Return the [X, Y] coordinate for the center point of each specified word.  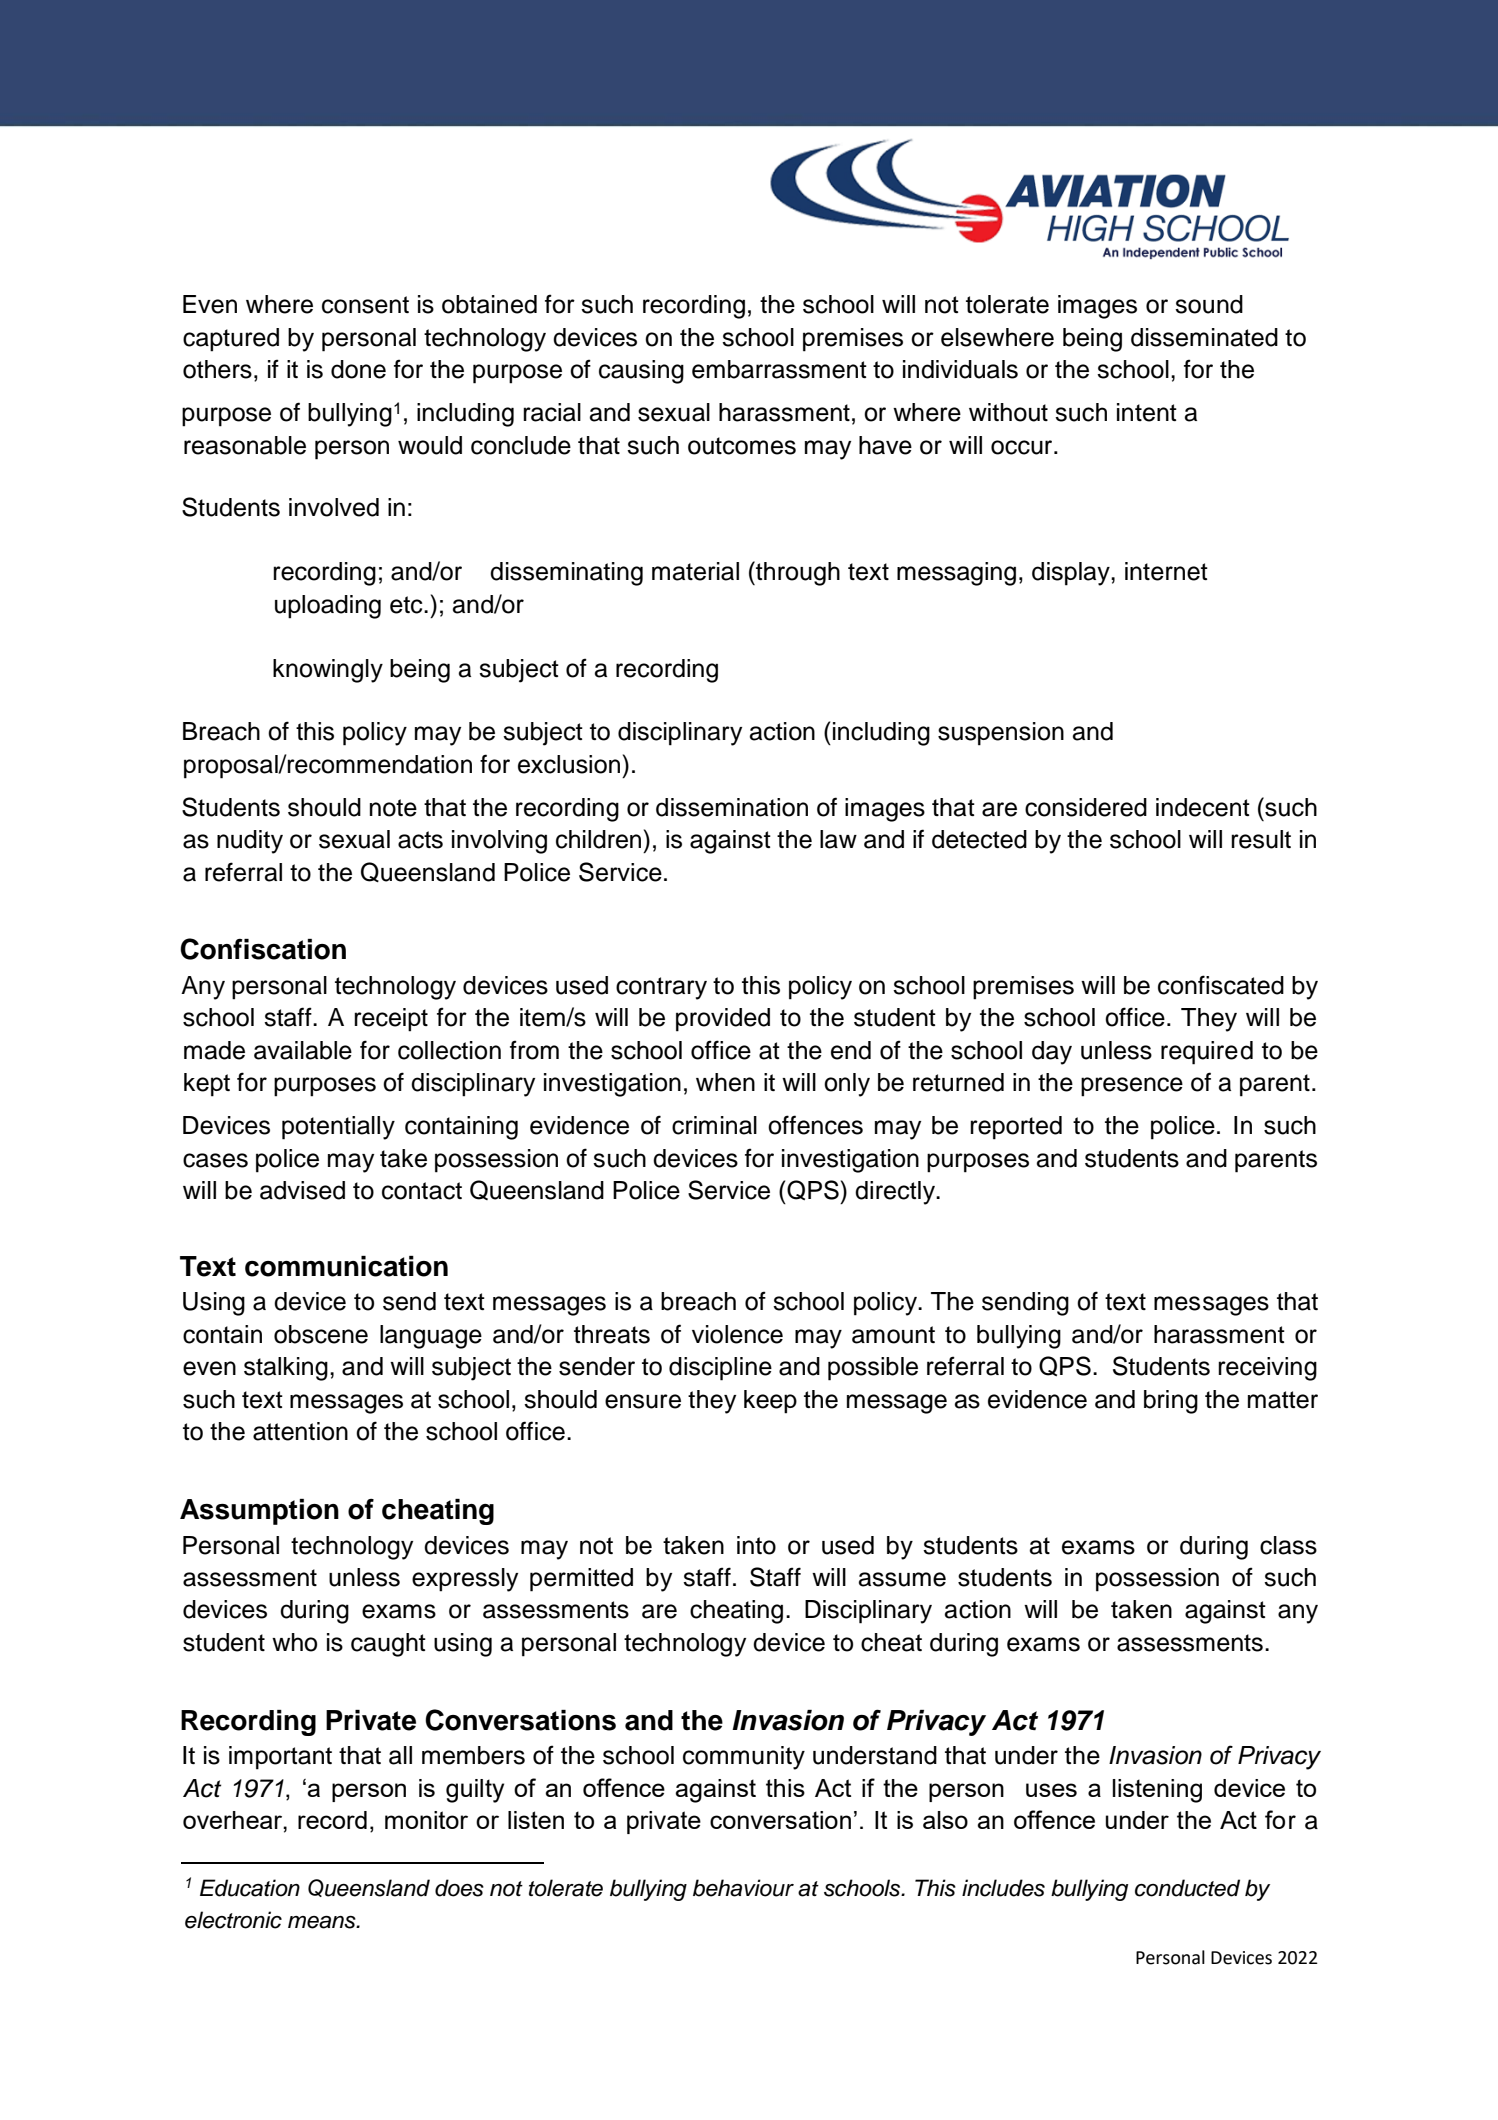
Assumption [259, 1512]
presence [1132, 1087]
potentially [338, 1128]
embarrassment [779, 369]
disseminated [1204, 337]
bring [1171, 1402]
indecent [1203, 807]
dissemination [732, 807]
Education [250, 1888]
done [358, 369]
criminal [714, 1125]
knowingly [328, 671]
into [756, 1545]
